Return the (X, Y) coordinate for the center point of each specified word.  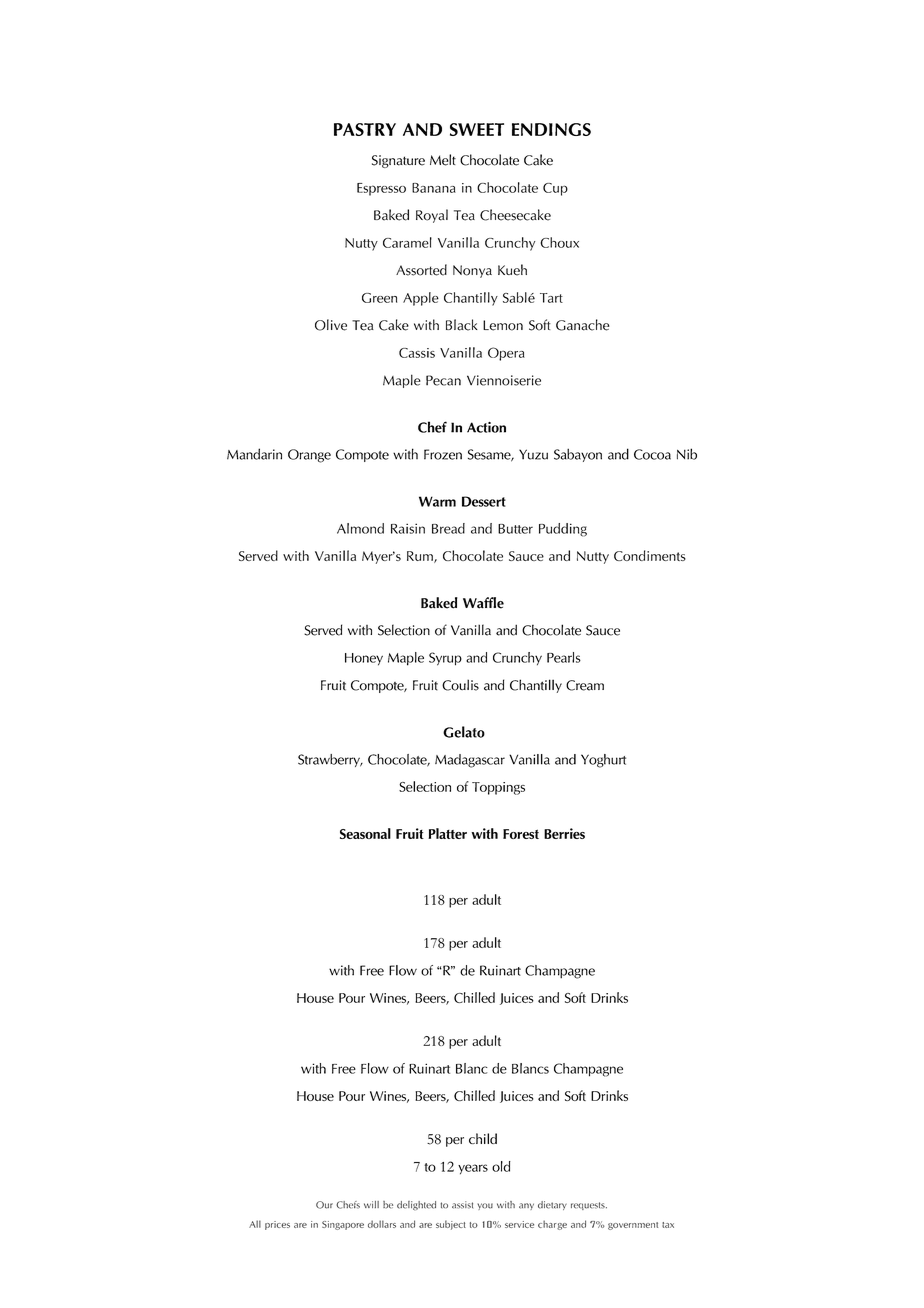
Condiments (650, 555)
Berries (564, 833)
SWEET (477, 129)
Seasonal (365, 833)
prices (277, 1225)
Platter (447, 833)
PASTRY (365, 129)
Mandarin (254, 454)
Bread (448, 528)
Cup (555, 189)
